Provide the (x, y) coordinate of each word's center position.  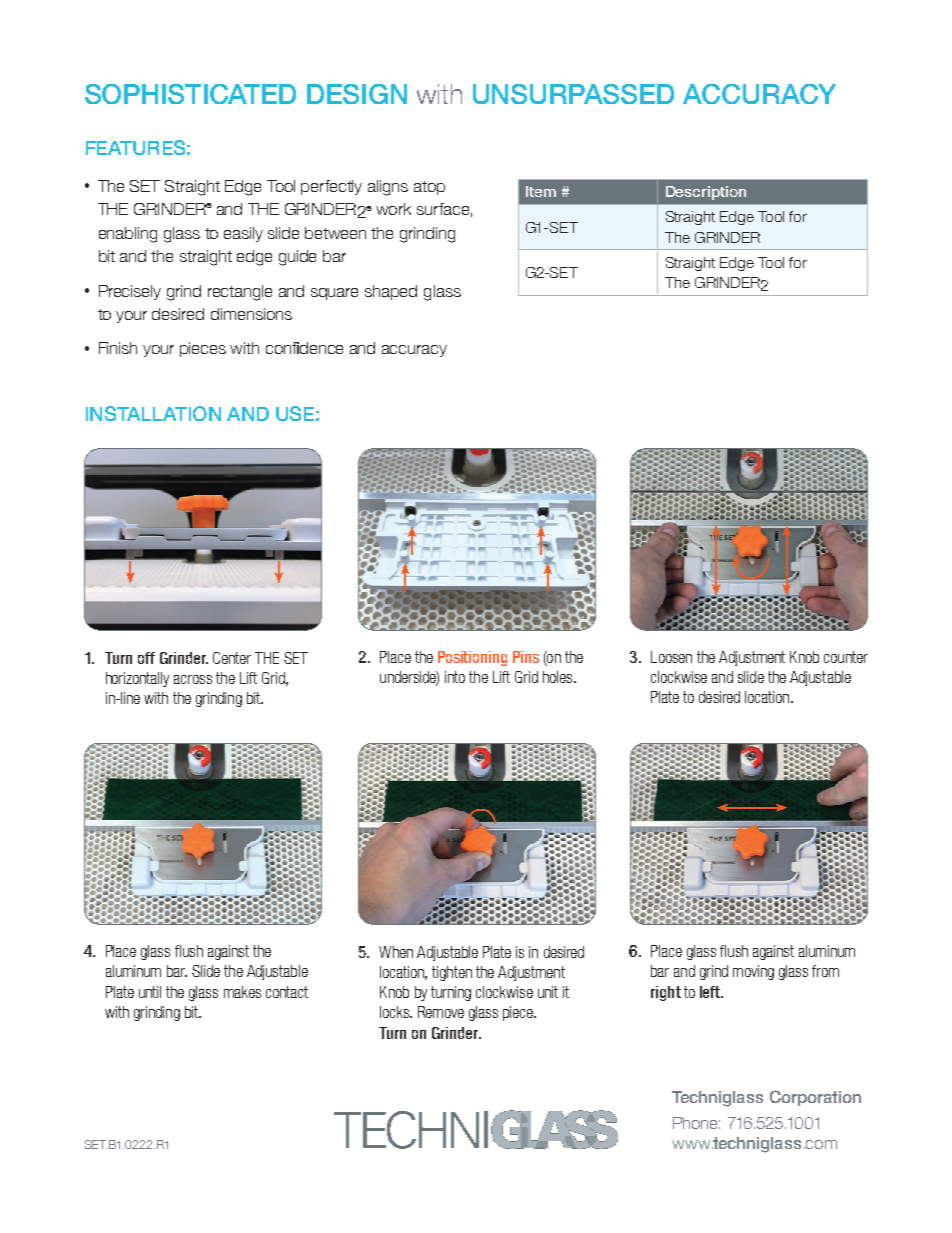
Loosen (671, 657)
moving (753, 972)
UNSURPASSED (573, 94)
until (150, 992)
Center (232, 658)
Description (706, 193)
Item (541, 191)
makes (242, 992)
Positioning (472, 658)
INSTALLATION (153, 413)
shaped (391, 292)
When (396, 952)
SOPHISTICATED (190, 94)
